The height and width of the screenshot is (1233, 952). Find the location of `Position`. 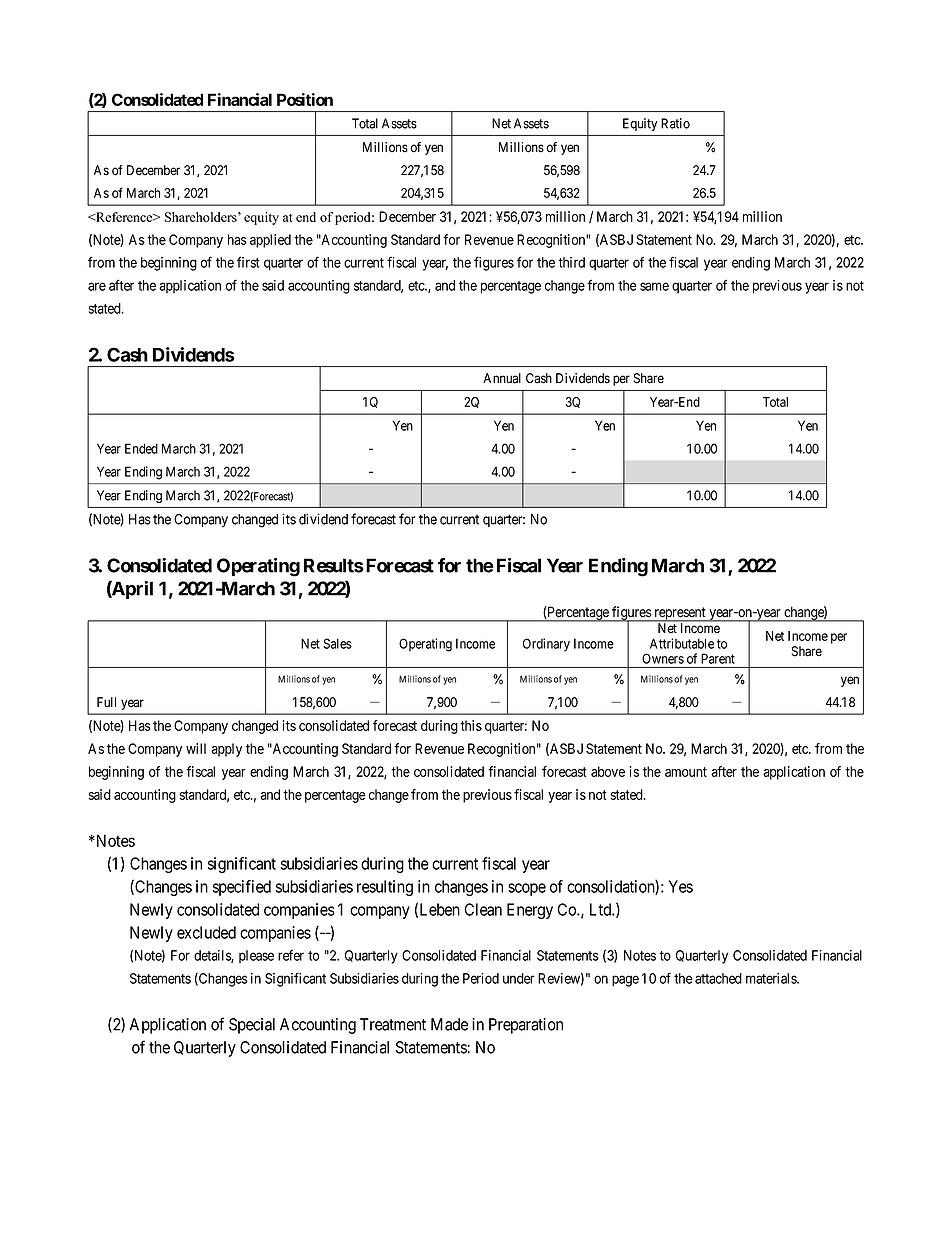

Position is located at coordinates (305, 99).
